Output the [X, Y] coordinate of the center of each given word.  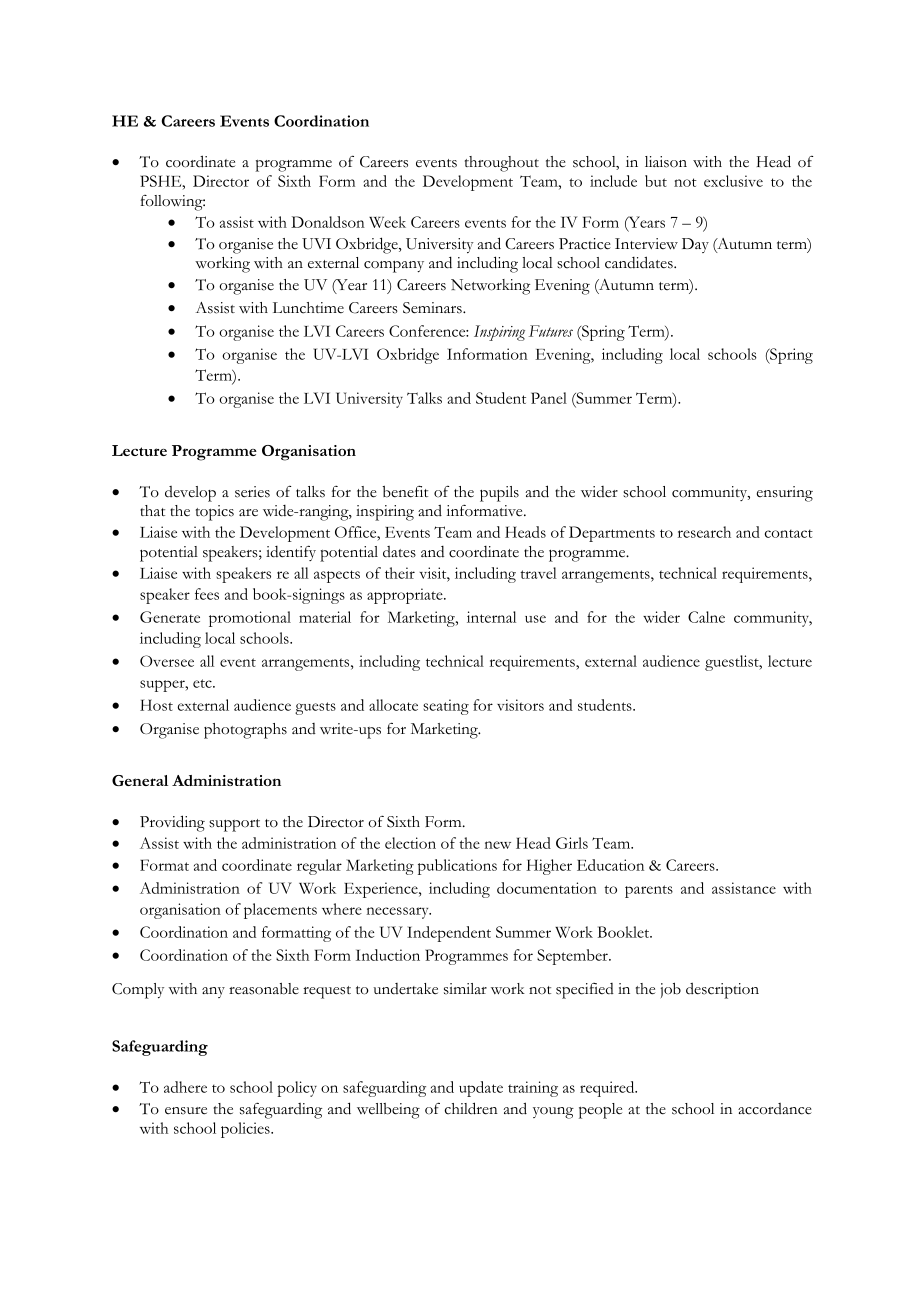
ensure [186, 1111]
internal [491, 617]
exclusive [733, 181]
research [704, 532]
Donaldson [328, 222]
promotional [250, 619]
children [471, 1108]
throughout [502, 164]
